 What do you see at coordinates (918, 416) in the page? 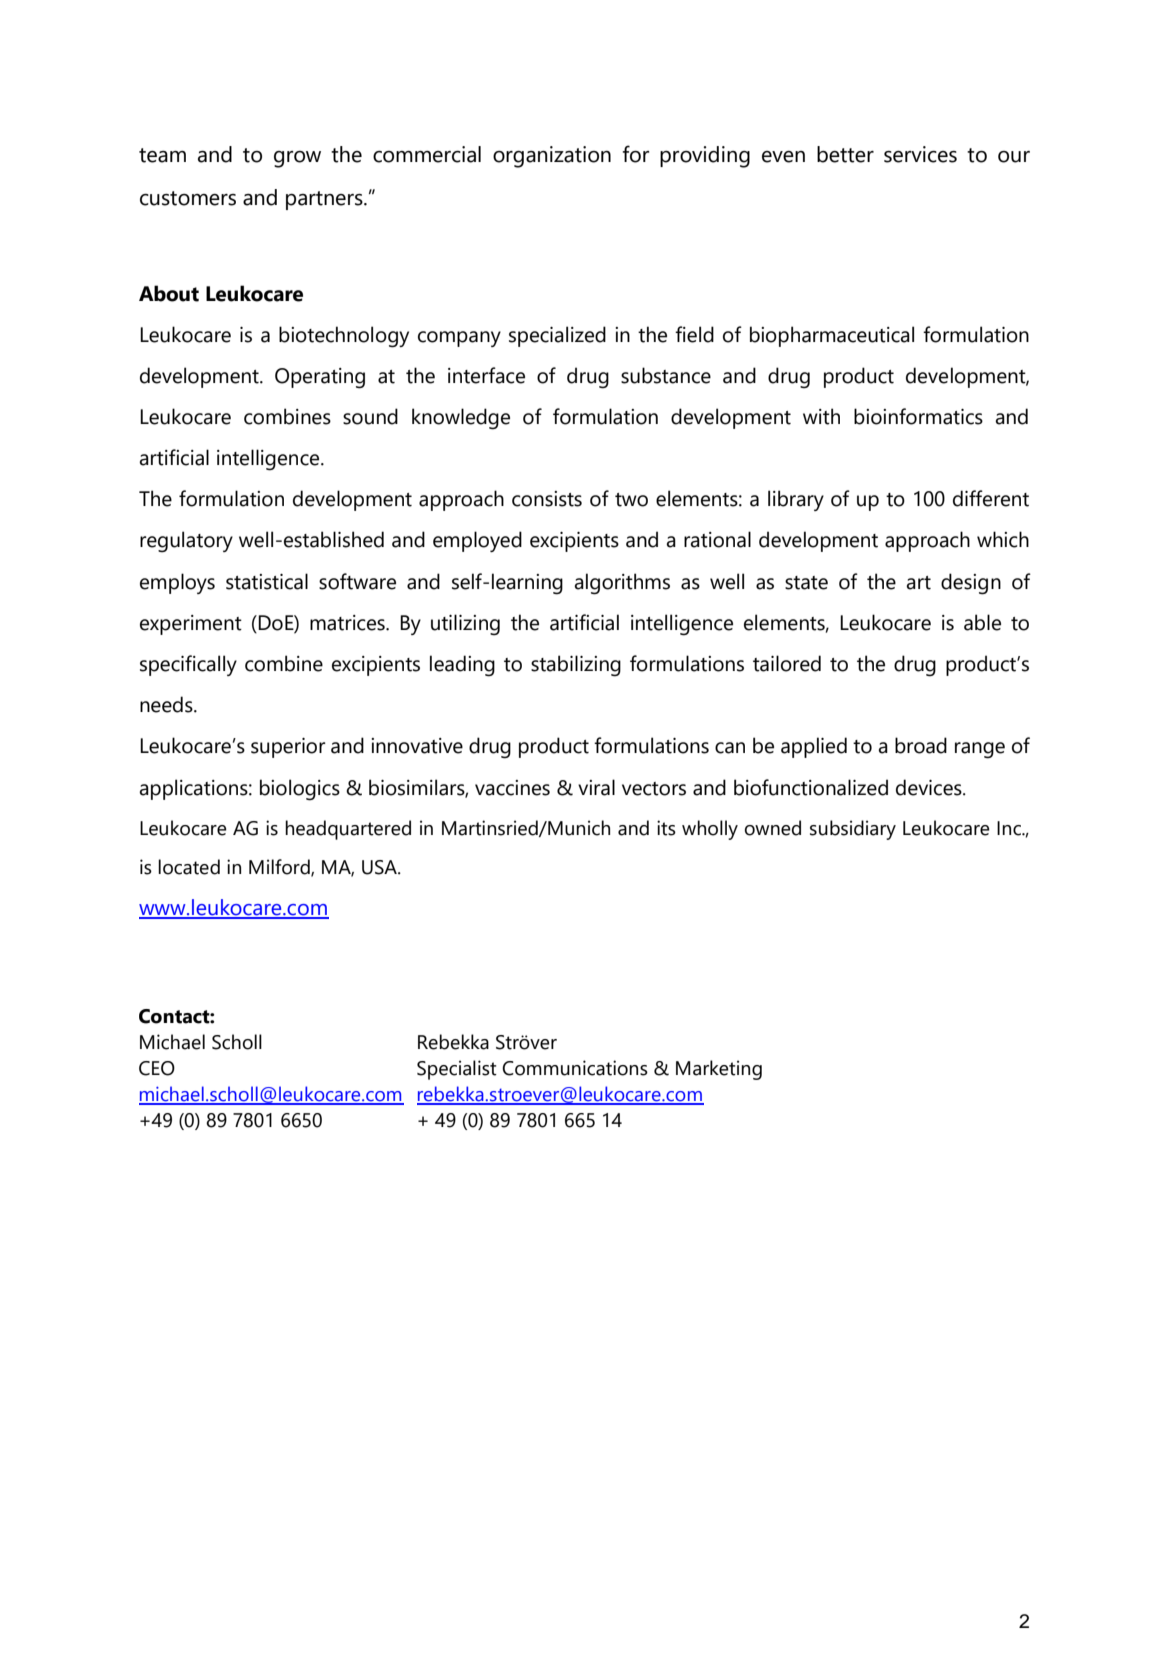
I see `bioinformatics` at bounding box center [918, 416].
